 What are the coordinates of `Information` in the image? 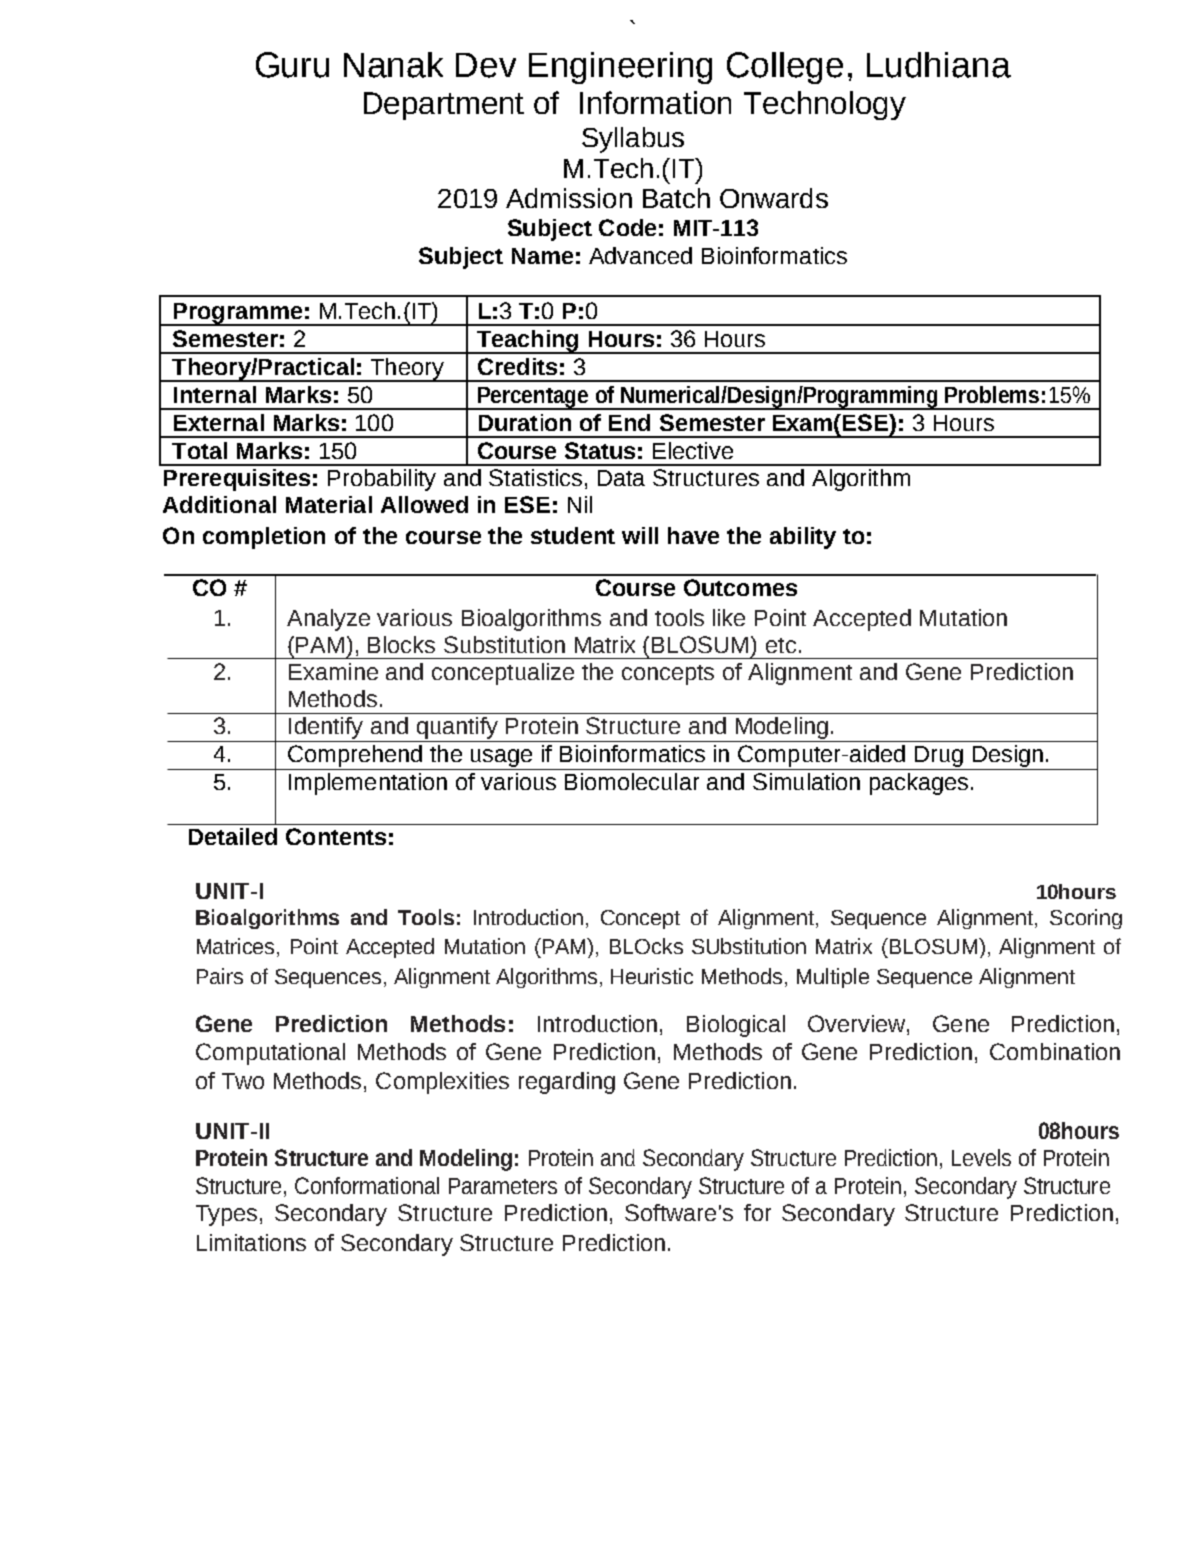 It's located at (655, 102).
